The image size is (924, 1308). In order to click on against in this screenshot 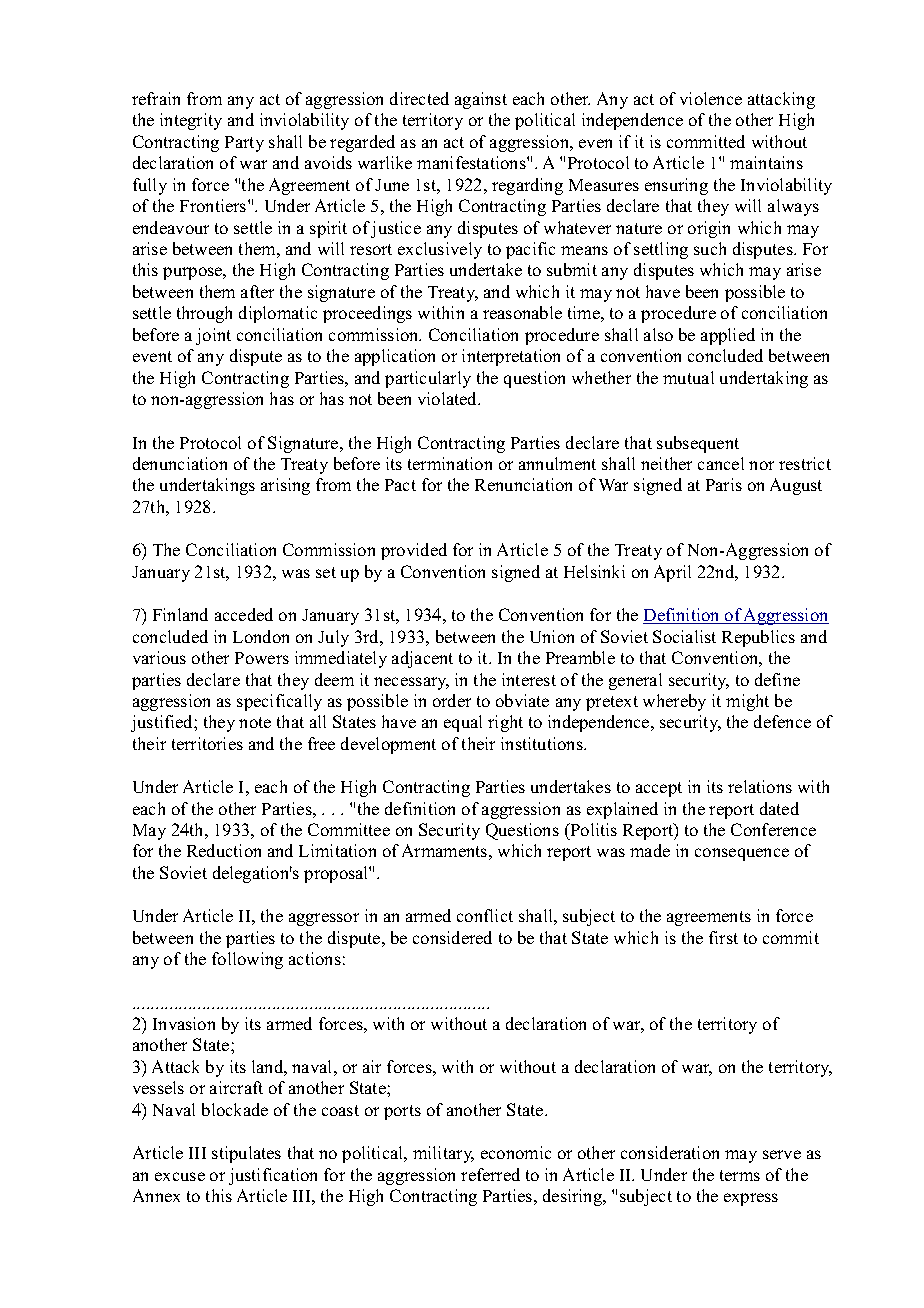, I will do `click(481, 100)`.
